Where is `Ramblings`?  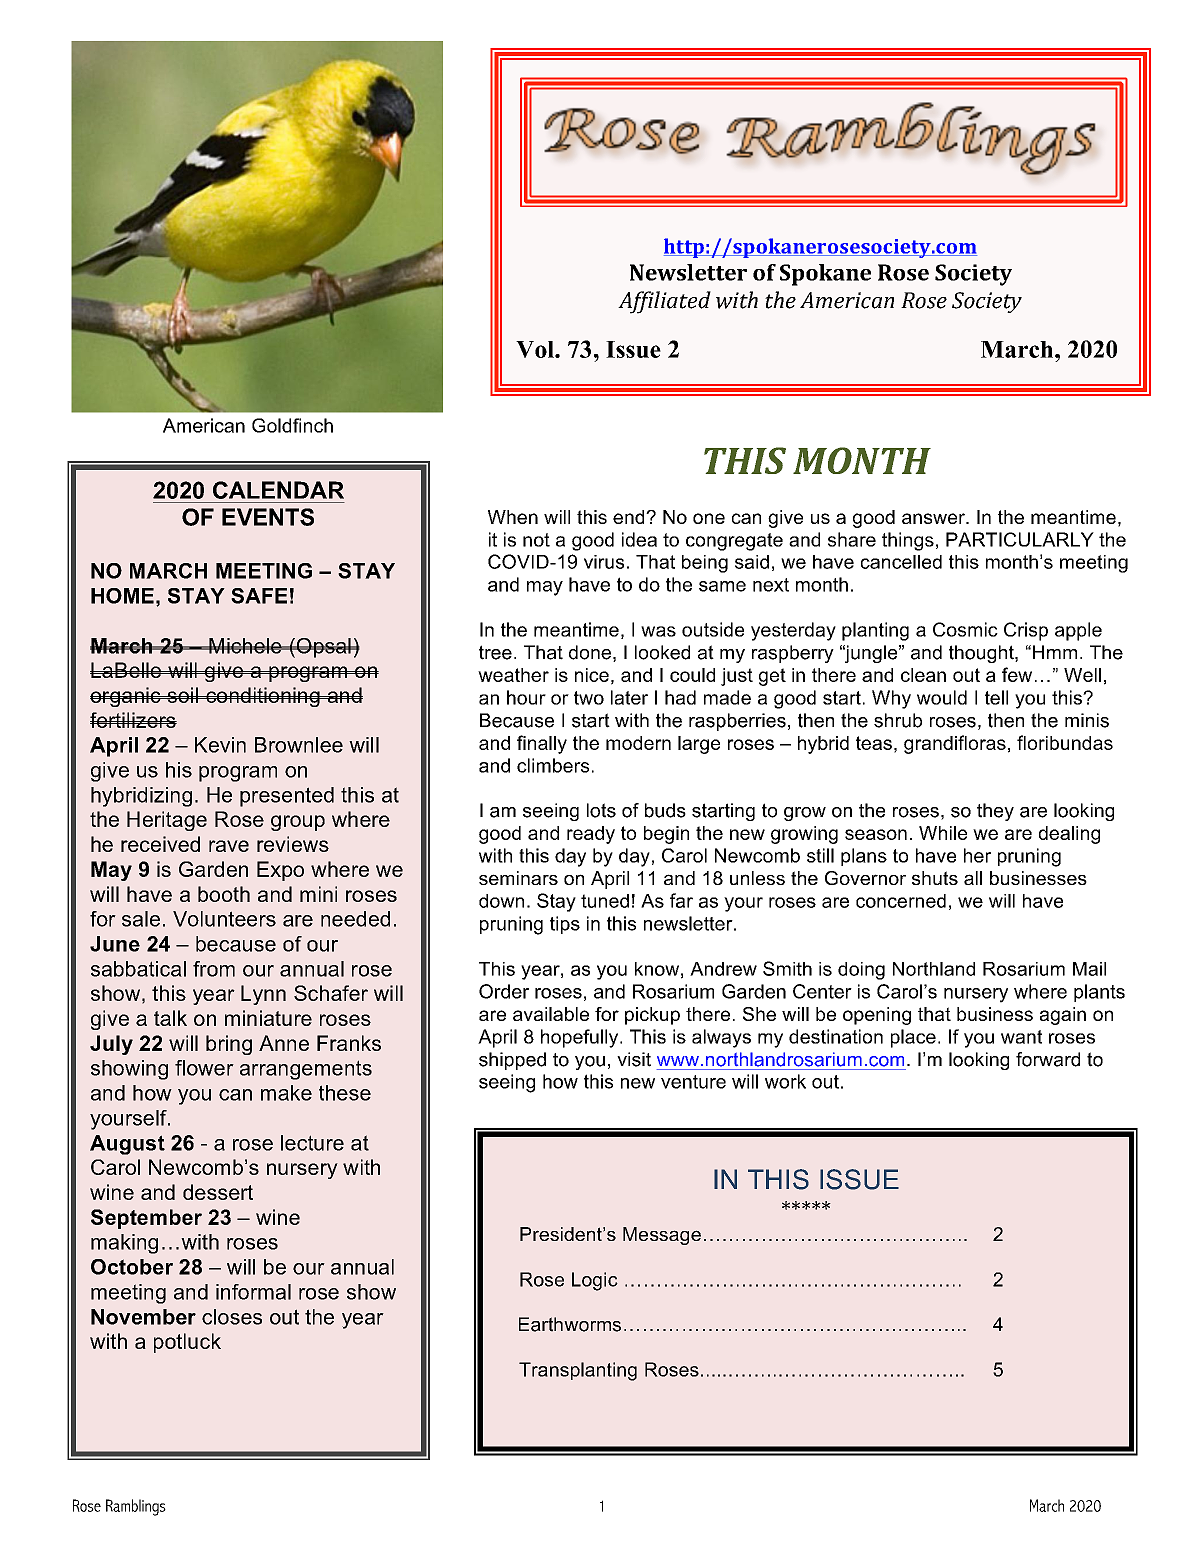 Ramblings is located at coordinates (136, 1507).
